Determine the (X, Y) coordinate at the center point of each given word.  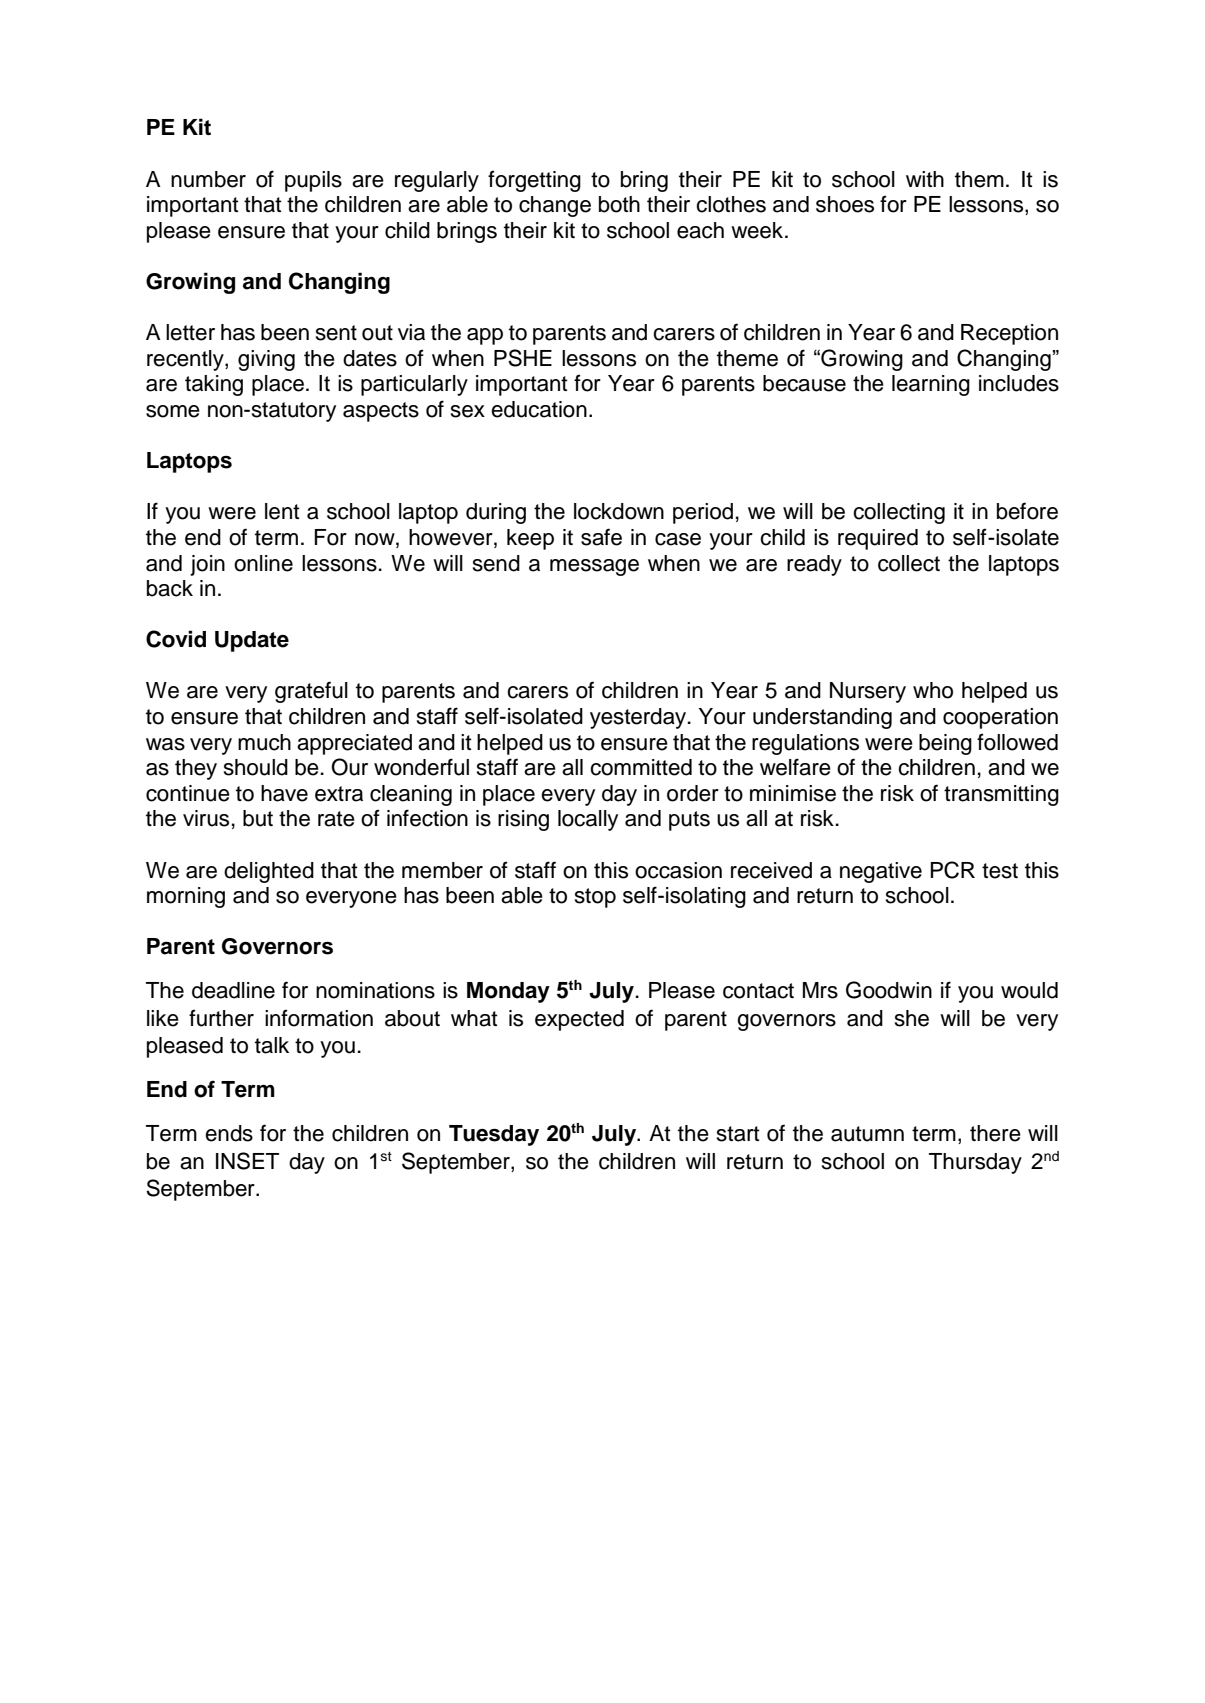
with (925, 179)
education (539, 409)
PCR (952, 870)
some (173, 411)
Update (252, 641)
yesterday (639, 718)
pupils (313, 181)
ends (229, 1133)
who (933, 690)
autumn (867, 1134)
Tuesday (494, 1135)
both (619, 204)
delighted (269, 872)
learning (931, 385)
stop (595, 898)
